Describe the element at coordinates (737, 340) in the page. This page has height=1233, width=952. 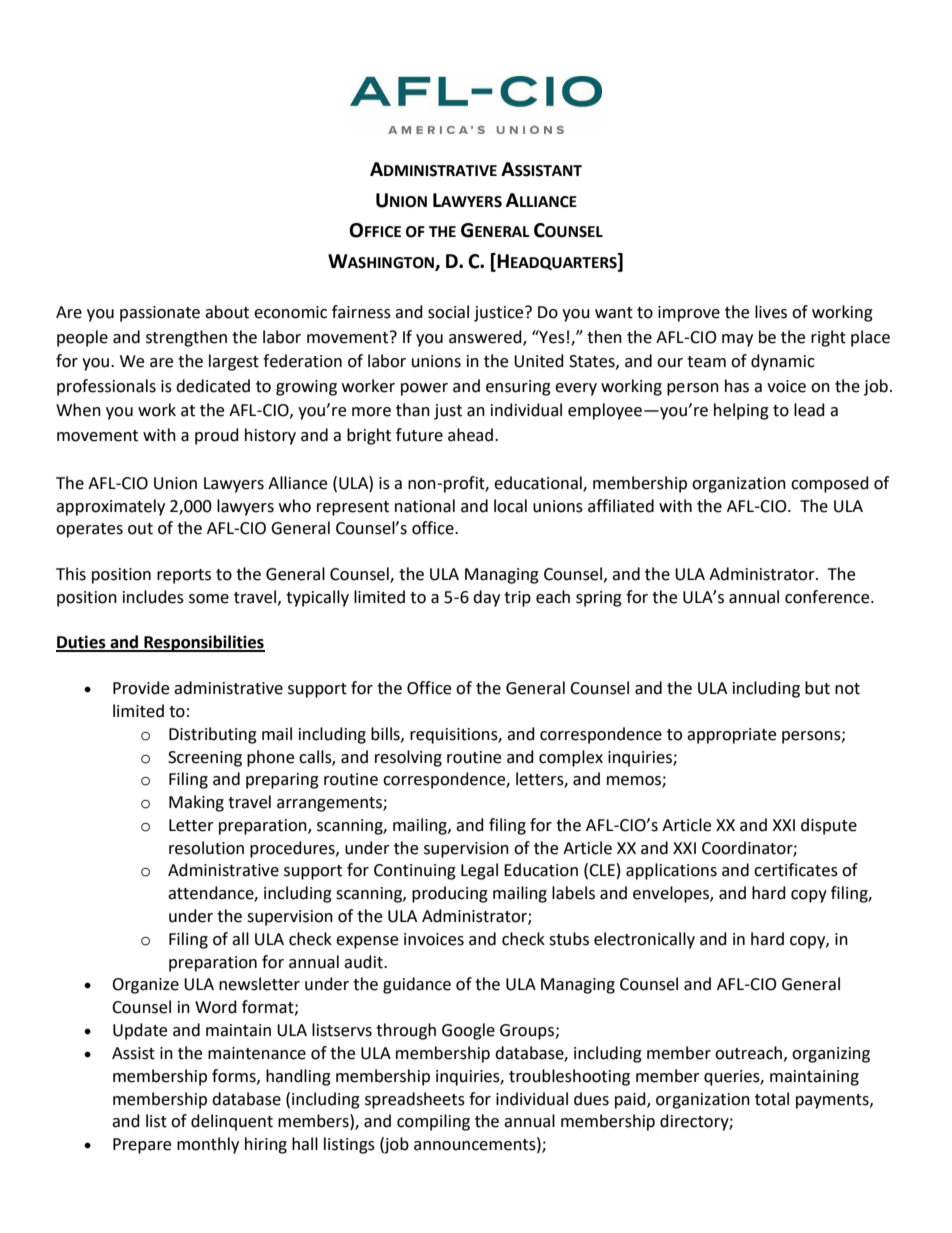
I see `may` at that location.
